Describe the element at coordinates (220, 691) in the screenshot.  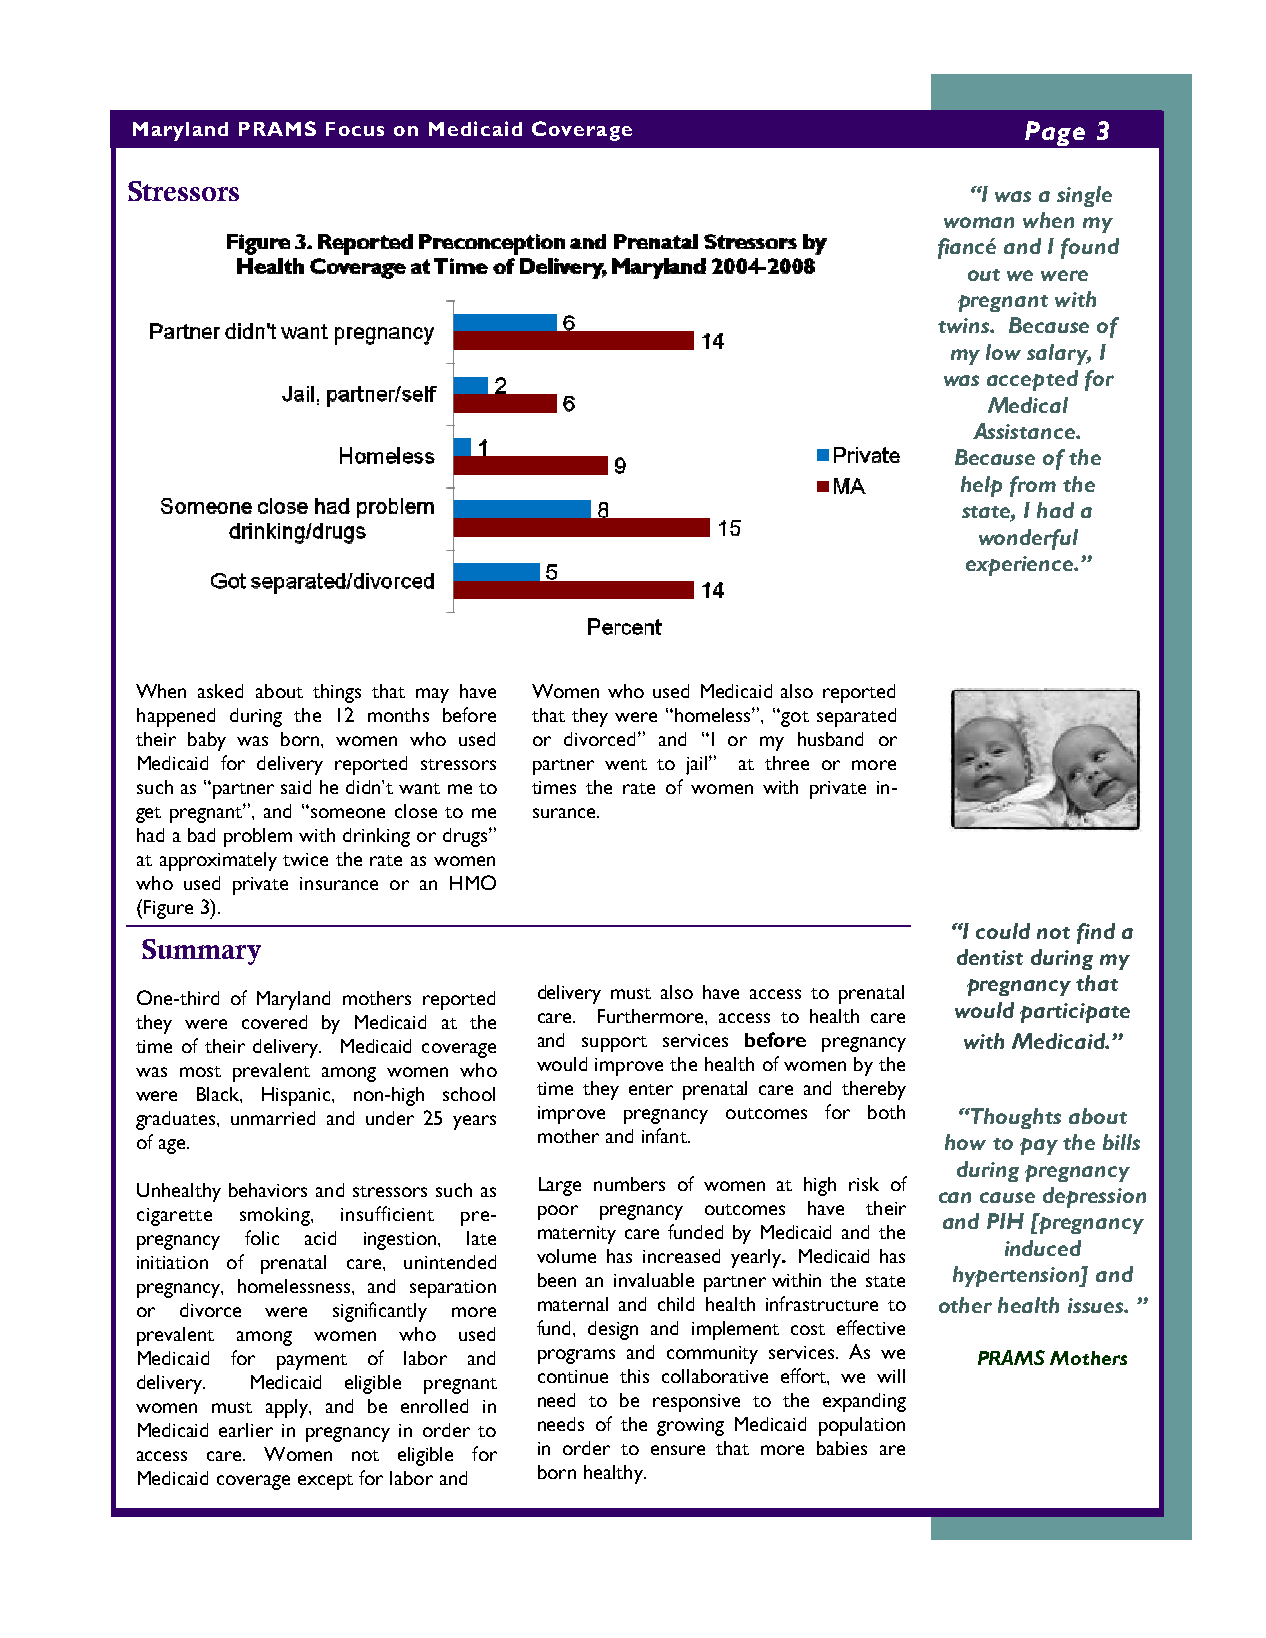
I see `asked` at that location.
